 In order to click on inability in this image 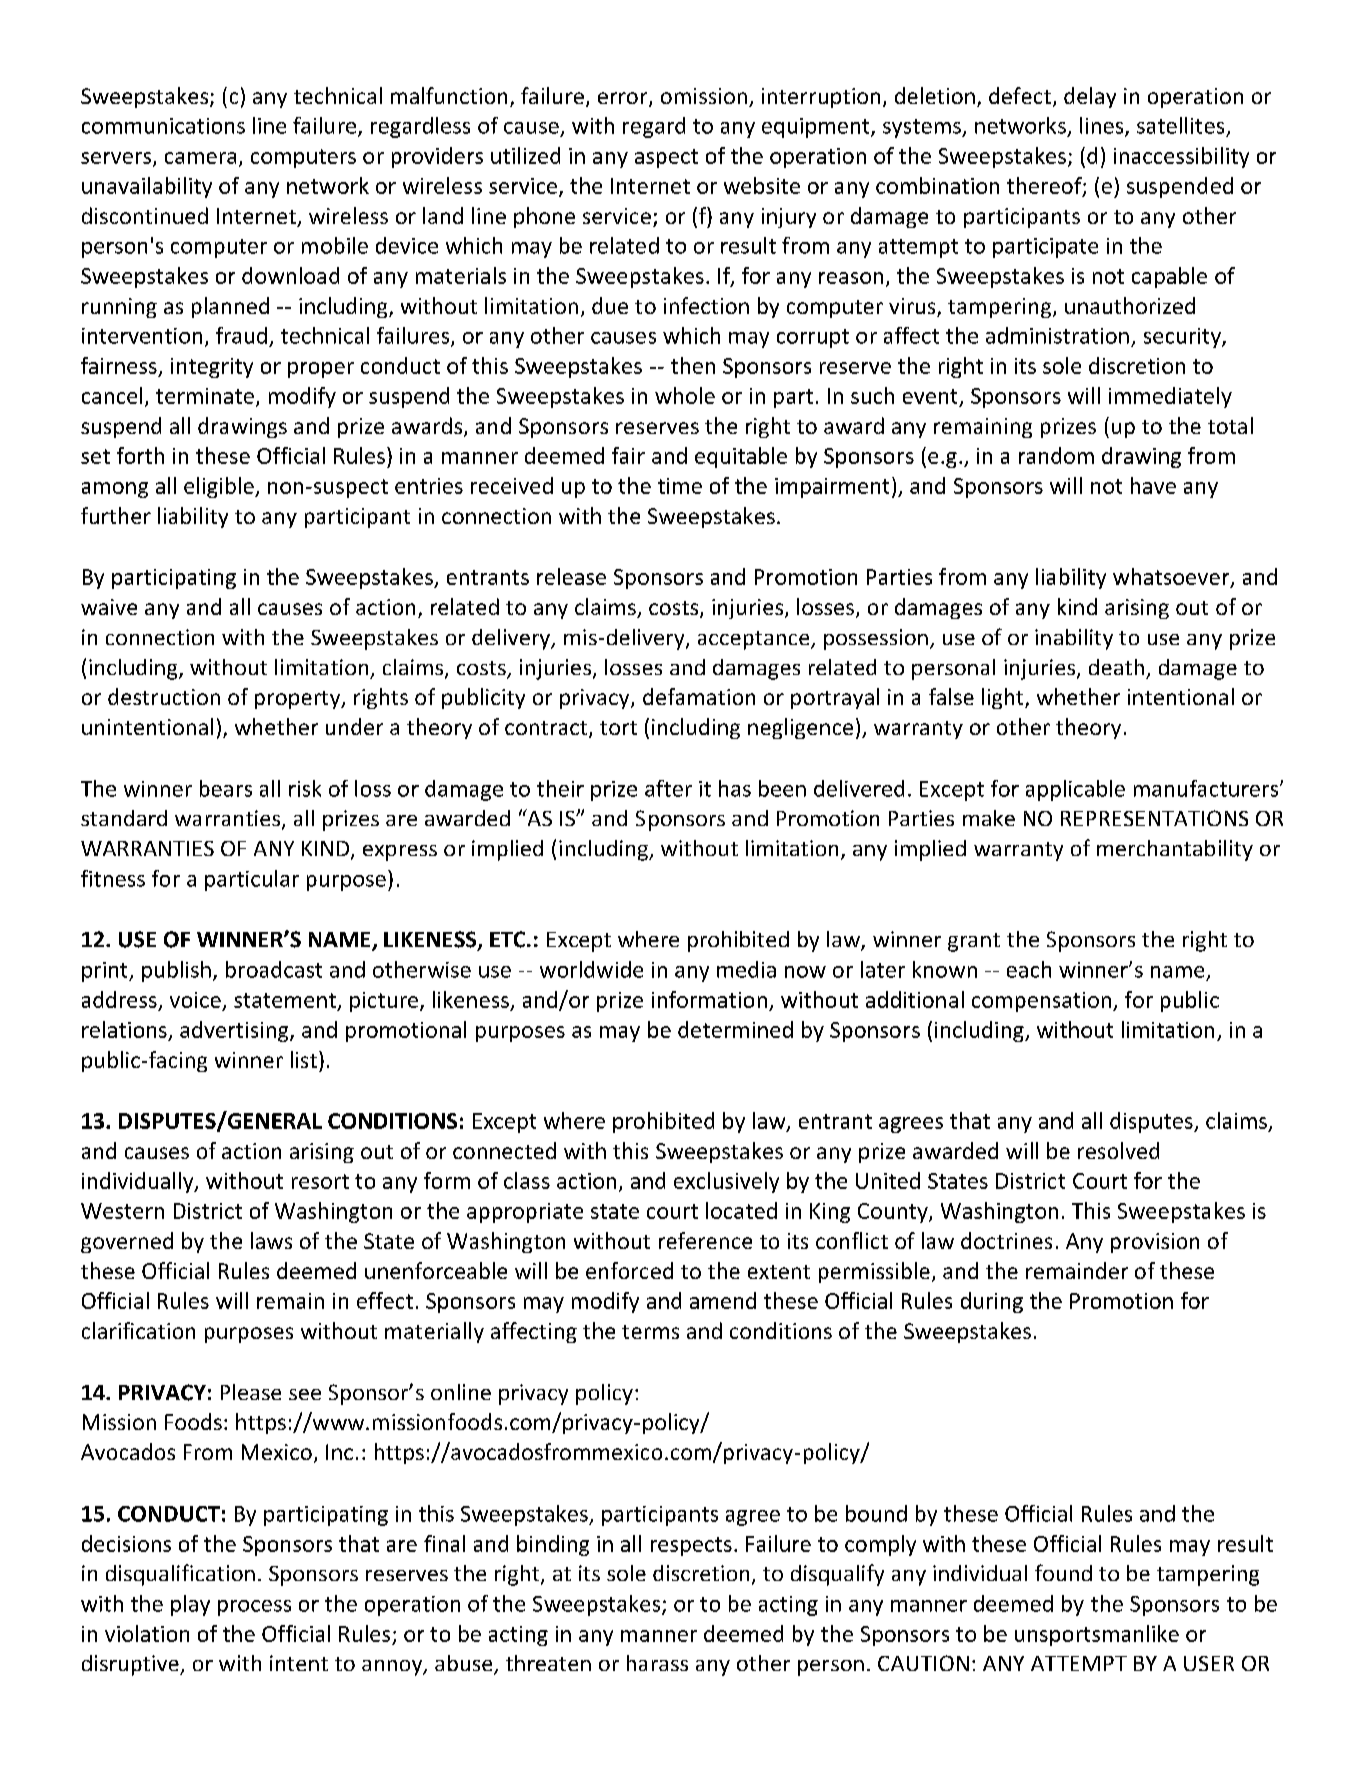, I will do `click(1074, 639)`.
